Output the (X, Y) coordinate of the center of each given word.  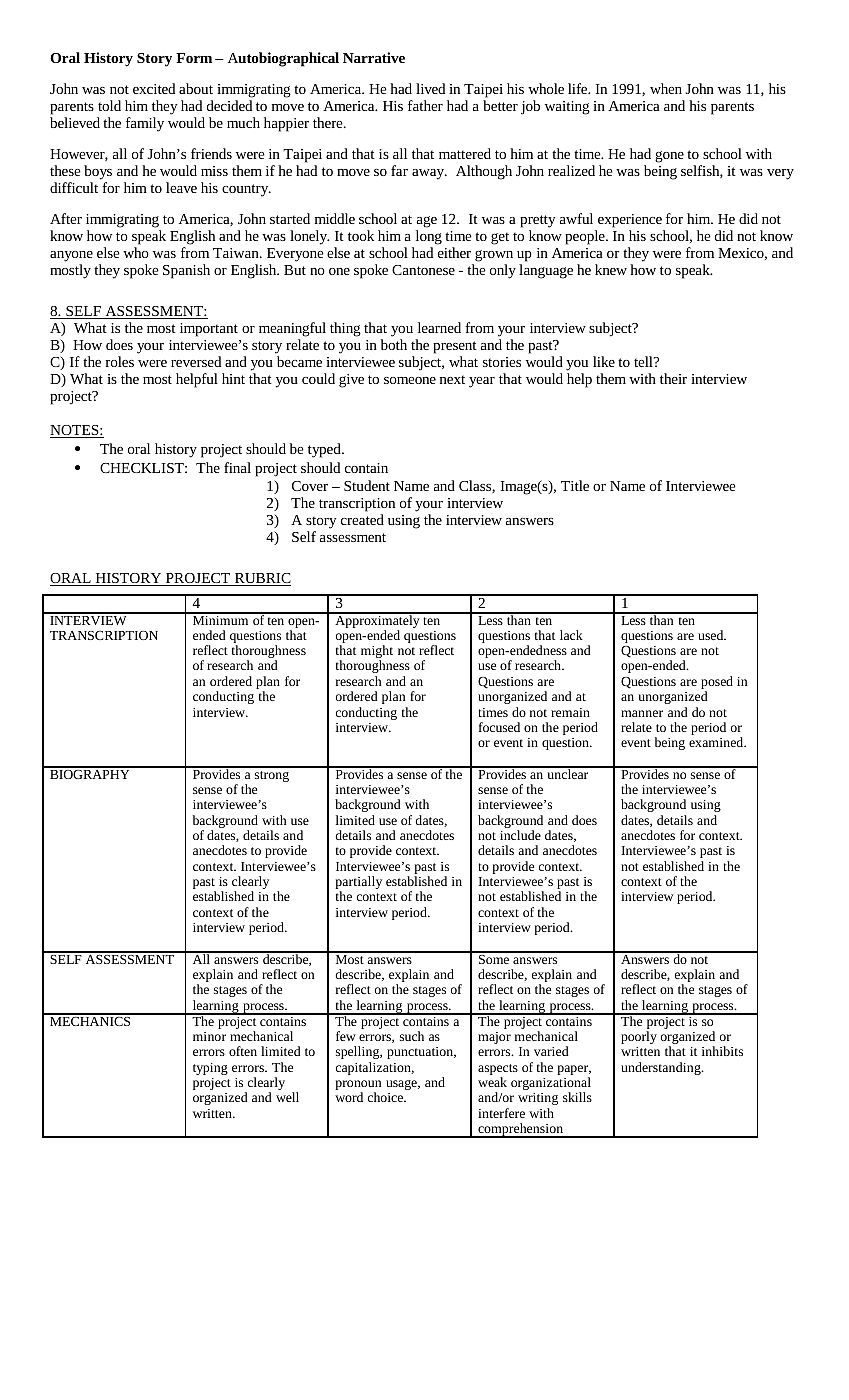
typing (210, 1069)
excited (154, 88)
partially (358, 884)
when (666, 88)
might (377, 653)
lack (571, 635)
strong (272, 776)
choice (386, 1097)
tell (644, 361)
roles (120, 361)
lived (430, 88)
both (394, 344)
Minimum (220, 619)
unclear (568, 773)
